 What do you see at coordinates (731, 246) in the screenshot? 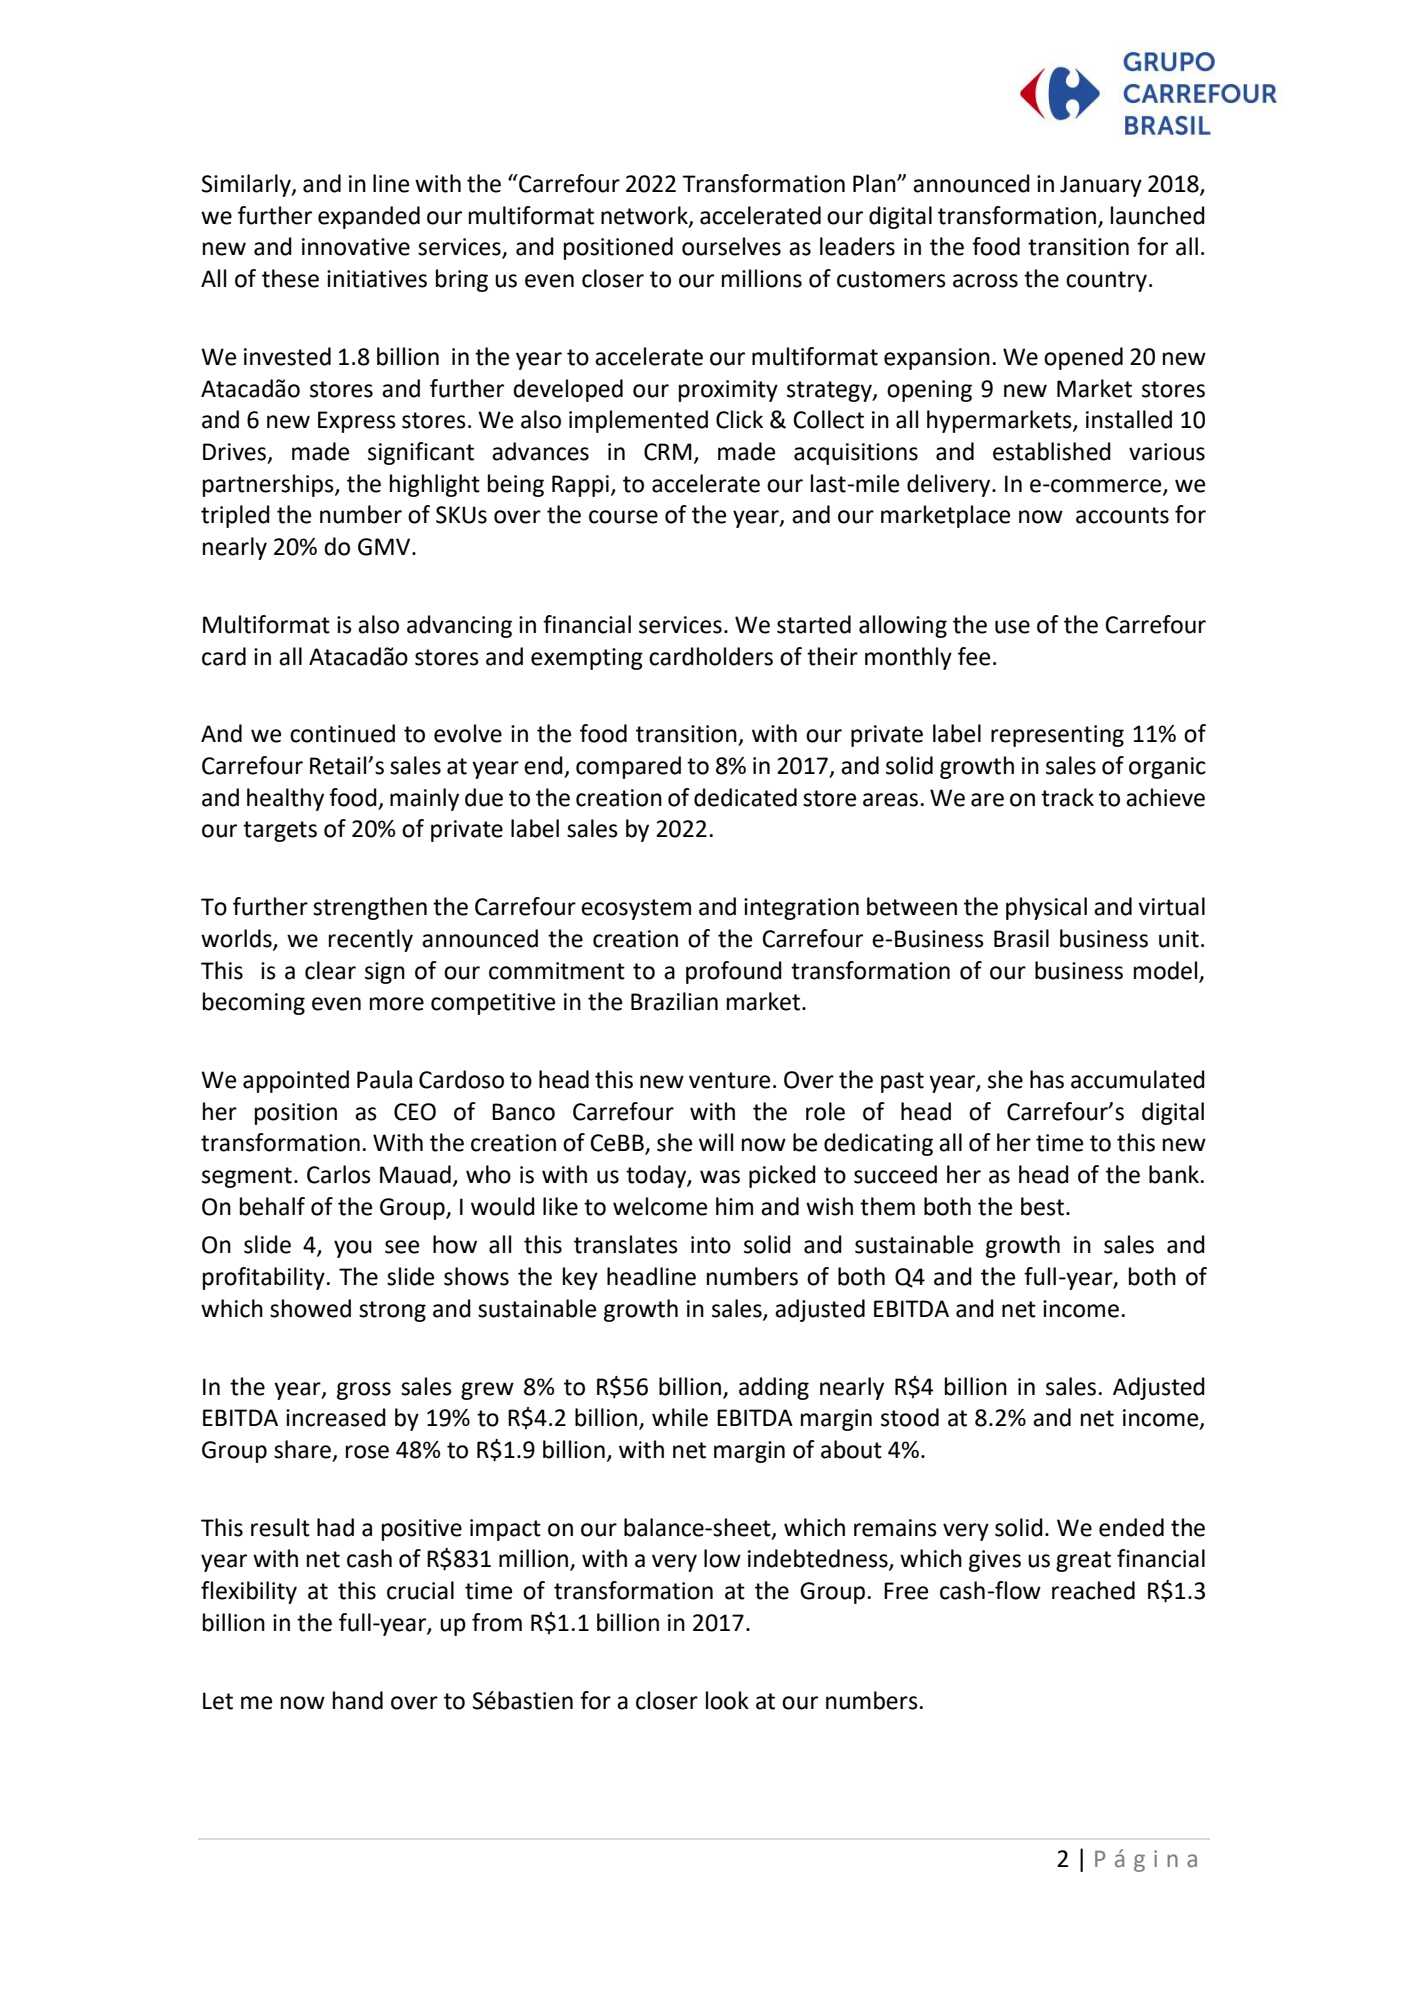
I see `ourselves` at bounding box center [731, 246].
